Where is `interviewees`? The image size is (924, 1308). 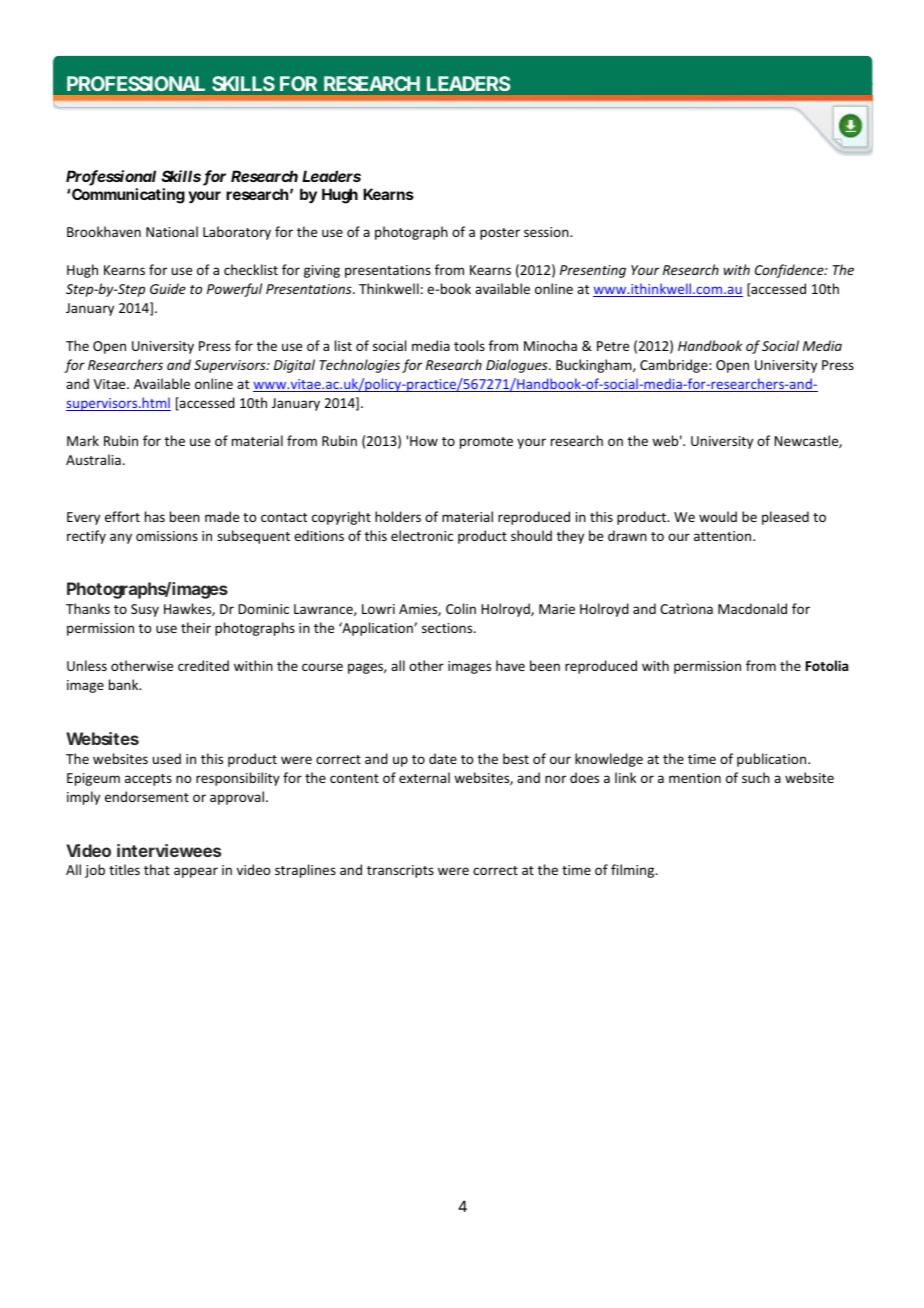 interviewees is located at coordinates (169, 850).
